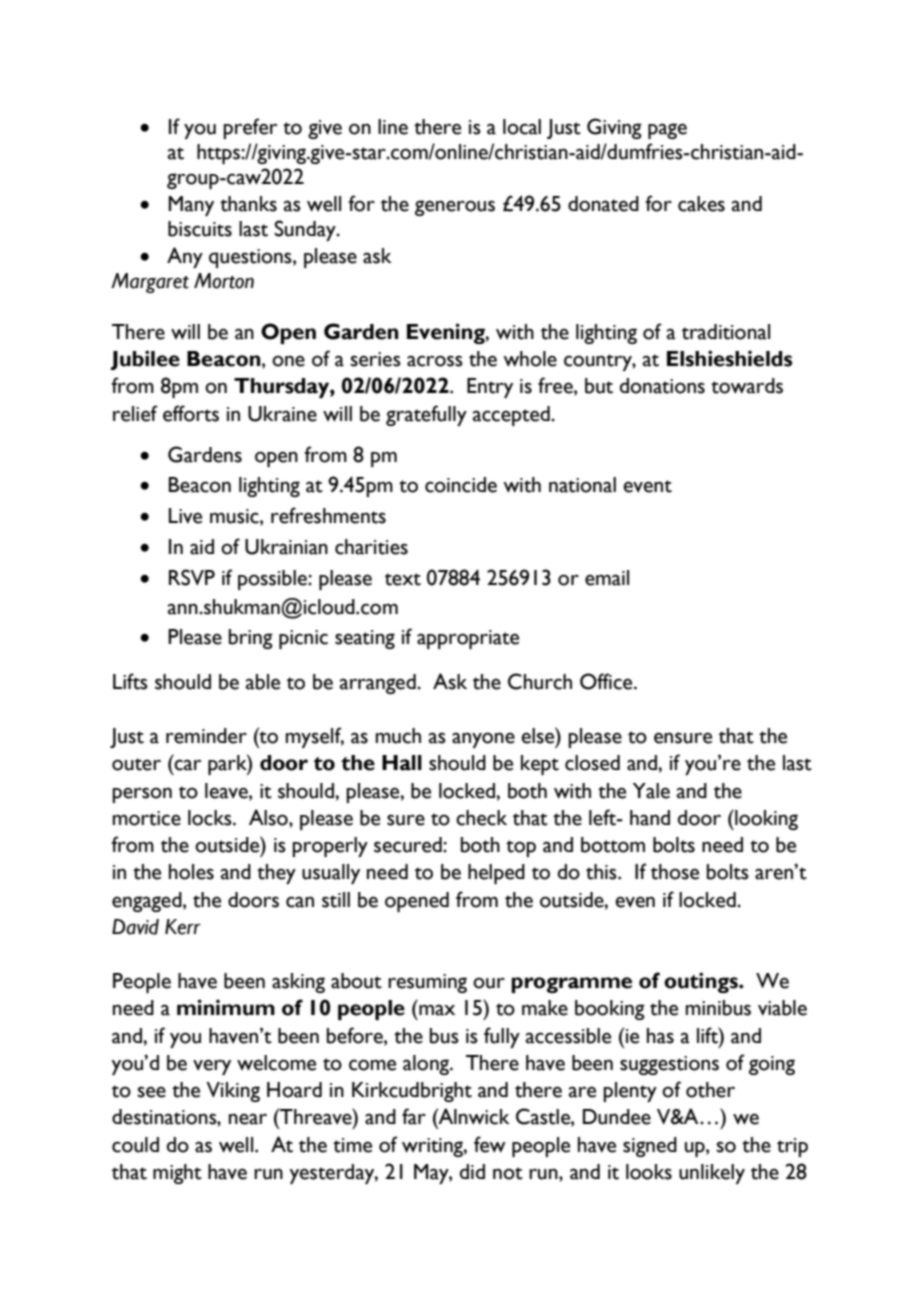 This screenshot has width=924, height=1308. What do you see at coordinates (461, 485) in the screenshot?
I see `coincide` at bounding box center [461, 485].
